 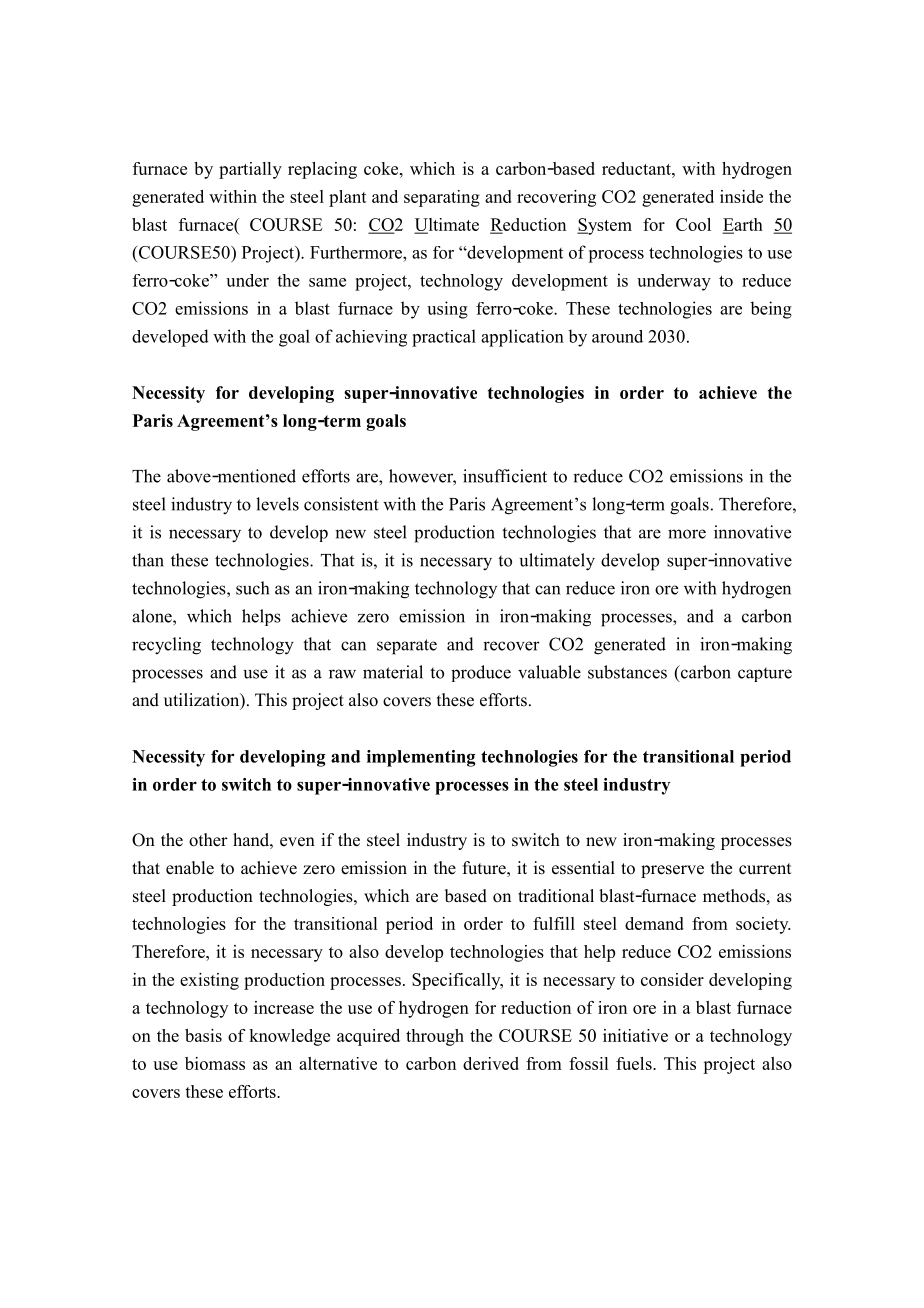 What do you see at coordinates (203, 1035) in the page?
I see `basis` at bounding box center [203, 1035].
